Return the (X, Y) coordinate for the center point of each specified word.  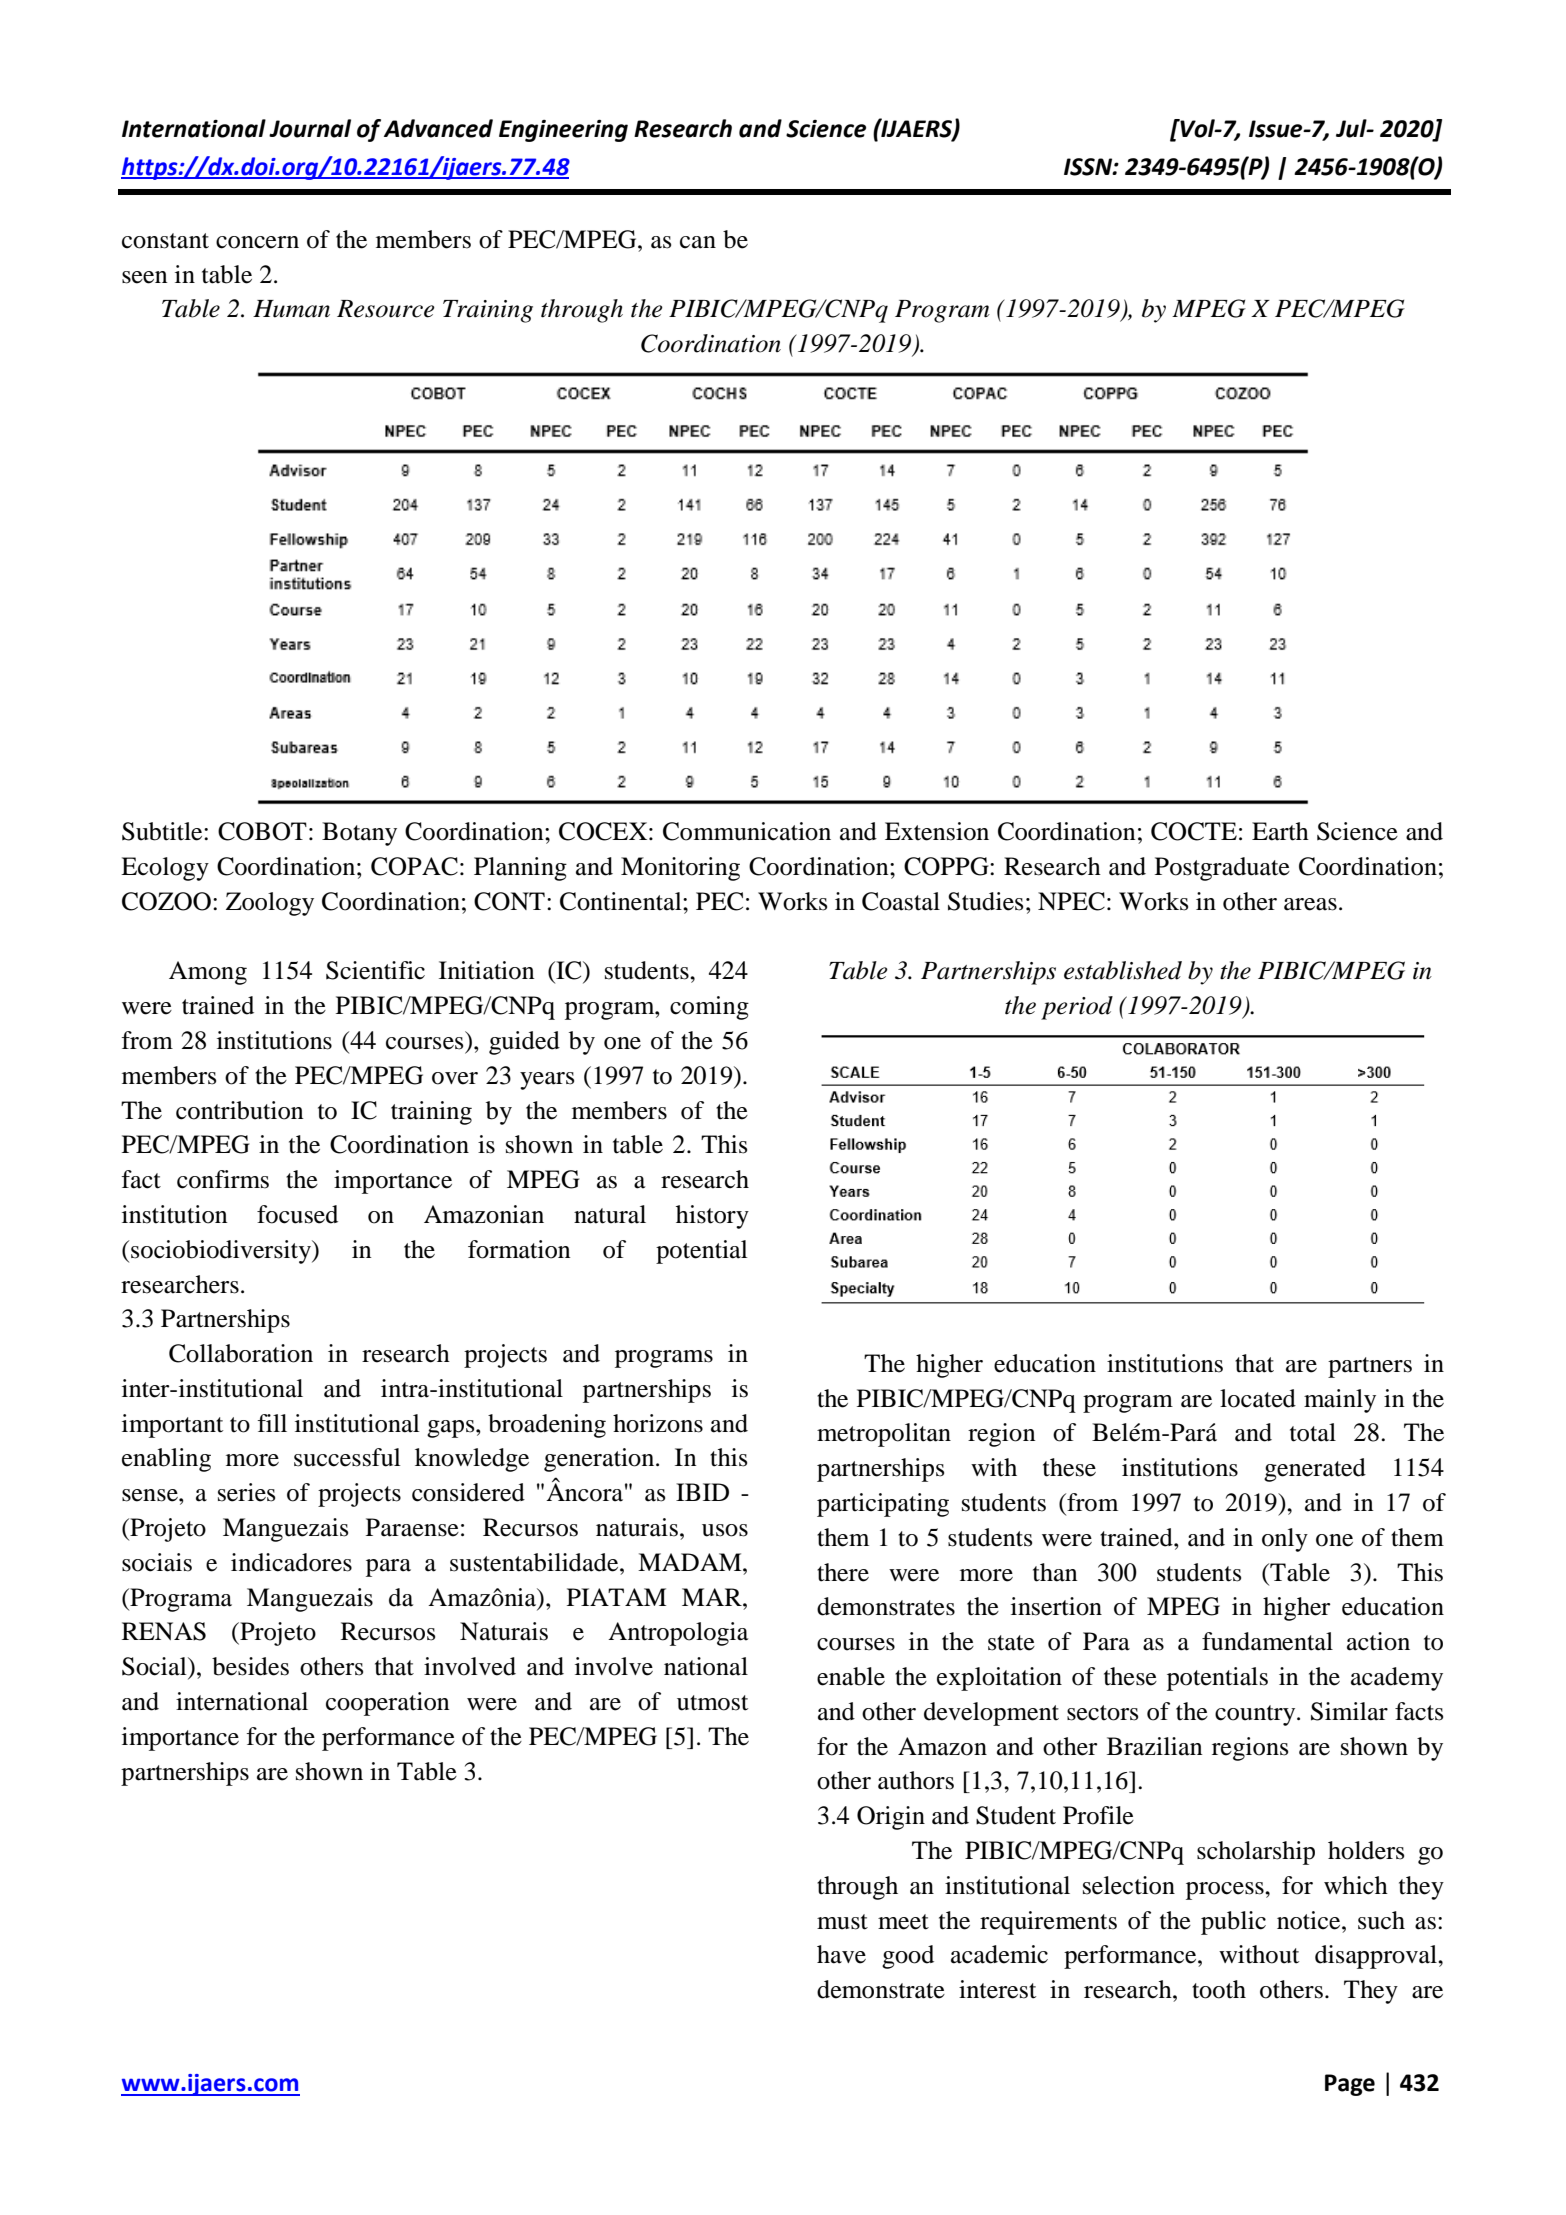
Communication (747, 831)
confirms (223, 1179)
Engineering (563, 131)
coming (709, 1008)
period (1077, 1008)
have (841, 1954)
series (246, 1492)
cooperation (388, 1704)
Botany (359, 834)
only (1285, 1540)
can (698, 242)
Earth (1280, 831)
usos (725, 1530)
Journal (310, 128)
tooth (1219, 1989)
